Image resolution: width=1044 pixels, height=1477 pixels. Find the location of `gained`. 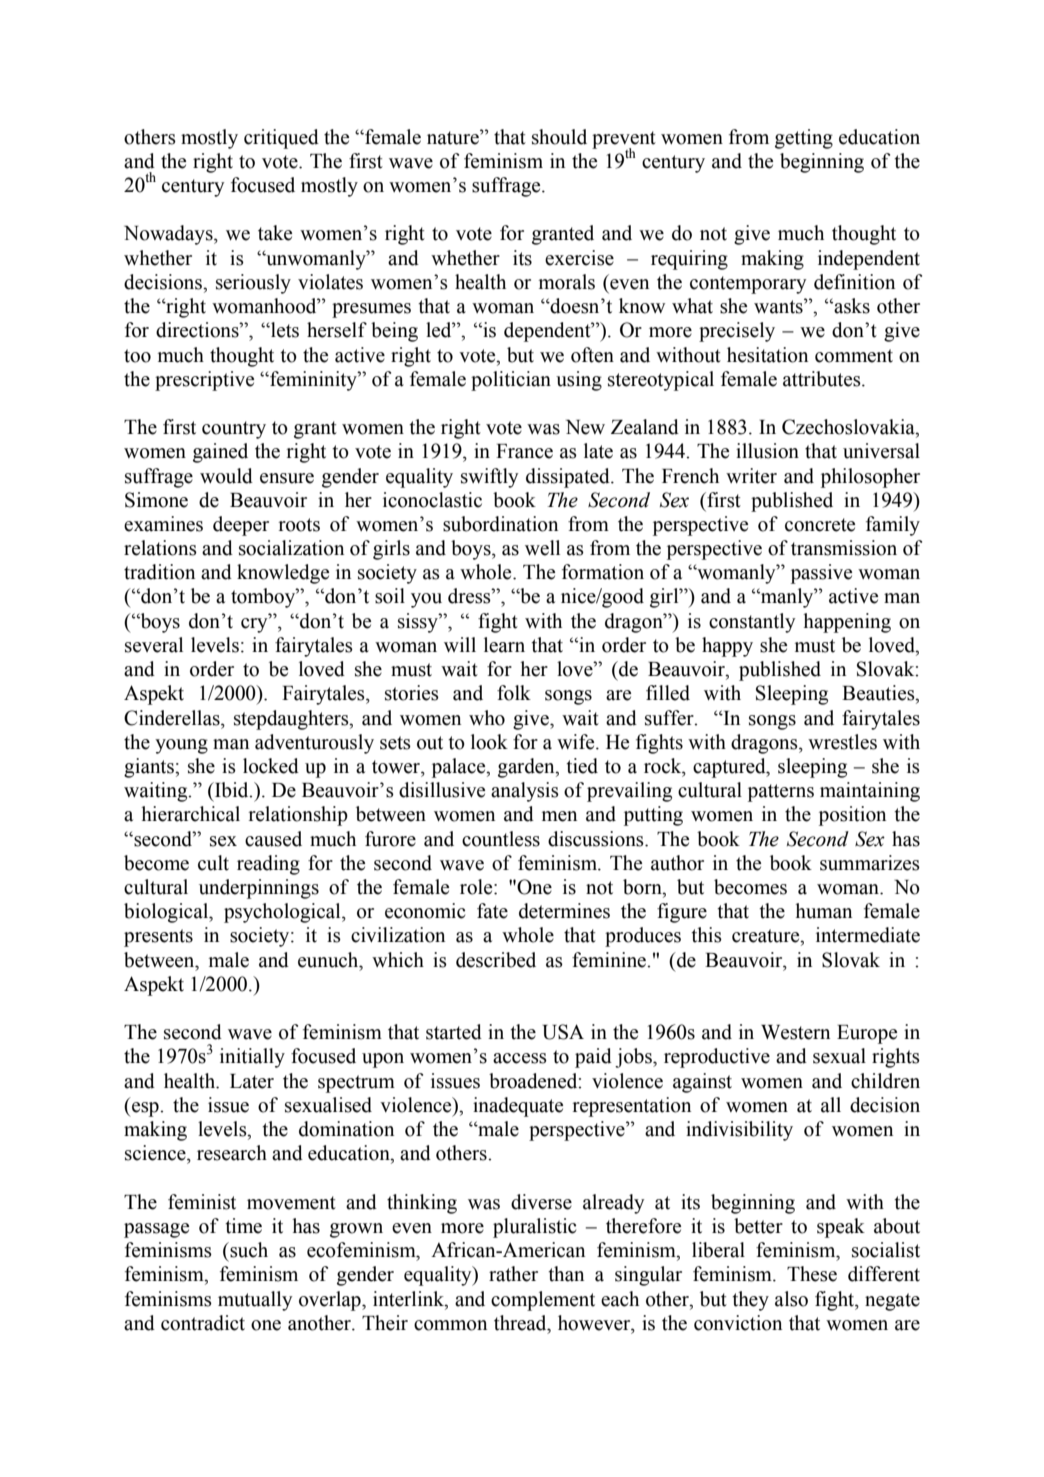

gained is located at coordinates (220, 453).
